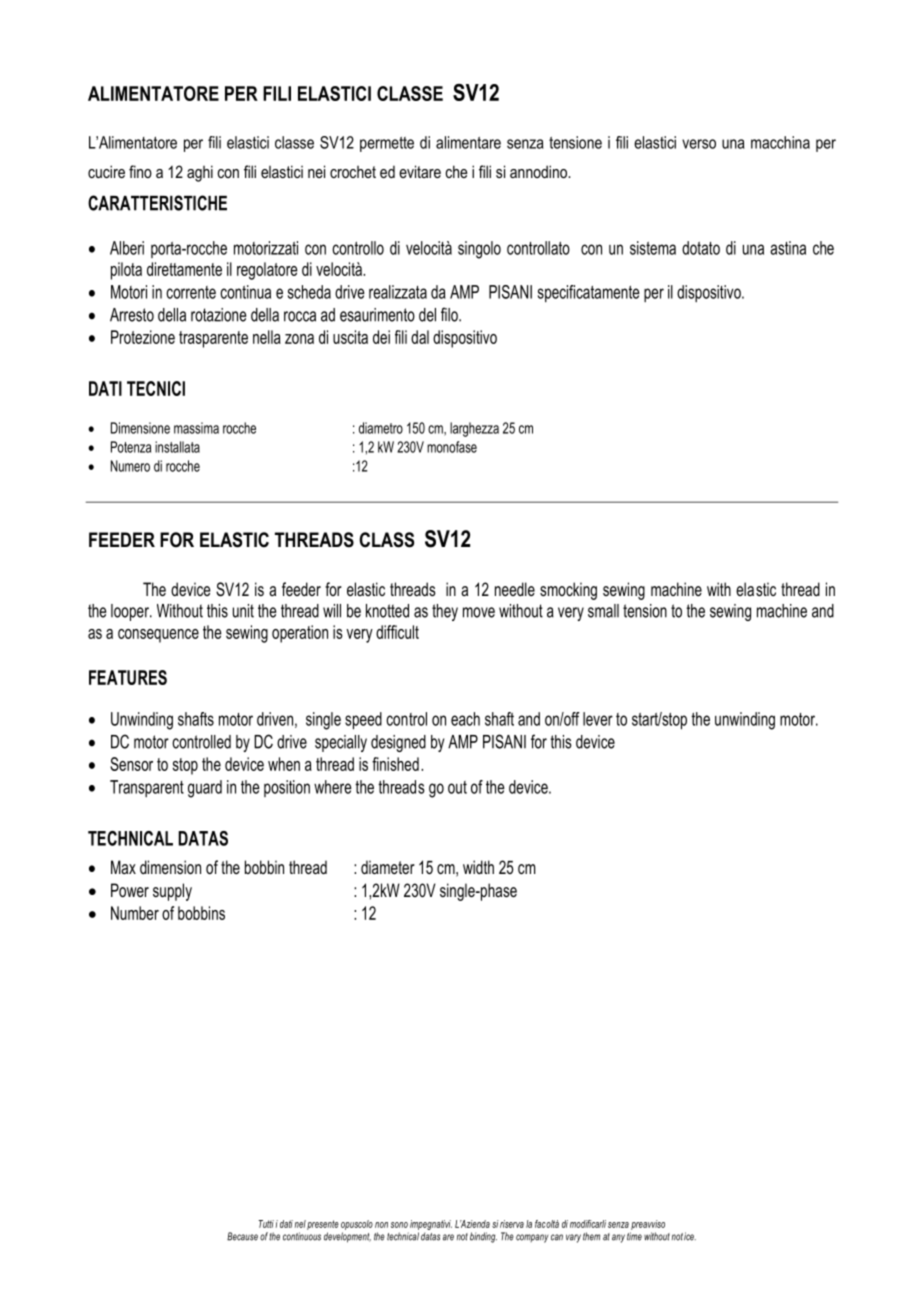 Image resolution: width=924 pixels, height=1308 pixels. Describe the element at coordinates (130, 466) in the page. I see `Numero` at that location.
